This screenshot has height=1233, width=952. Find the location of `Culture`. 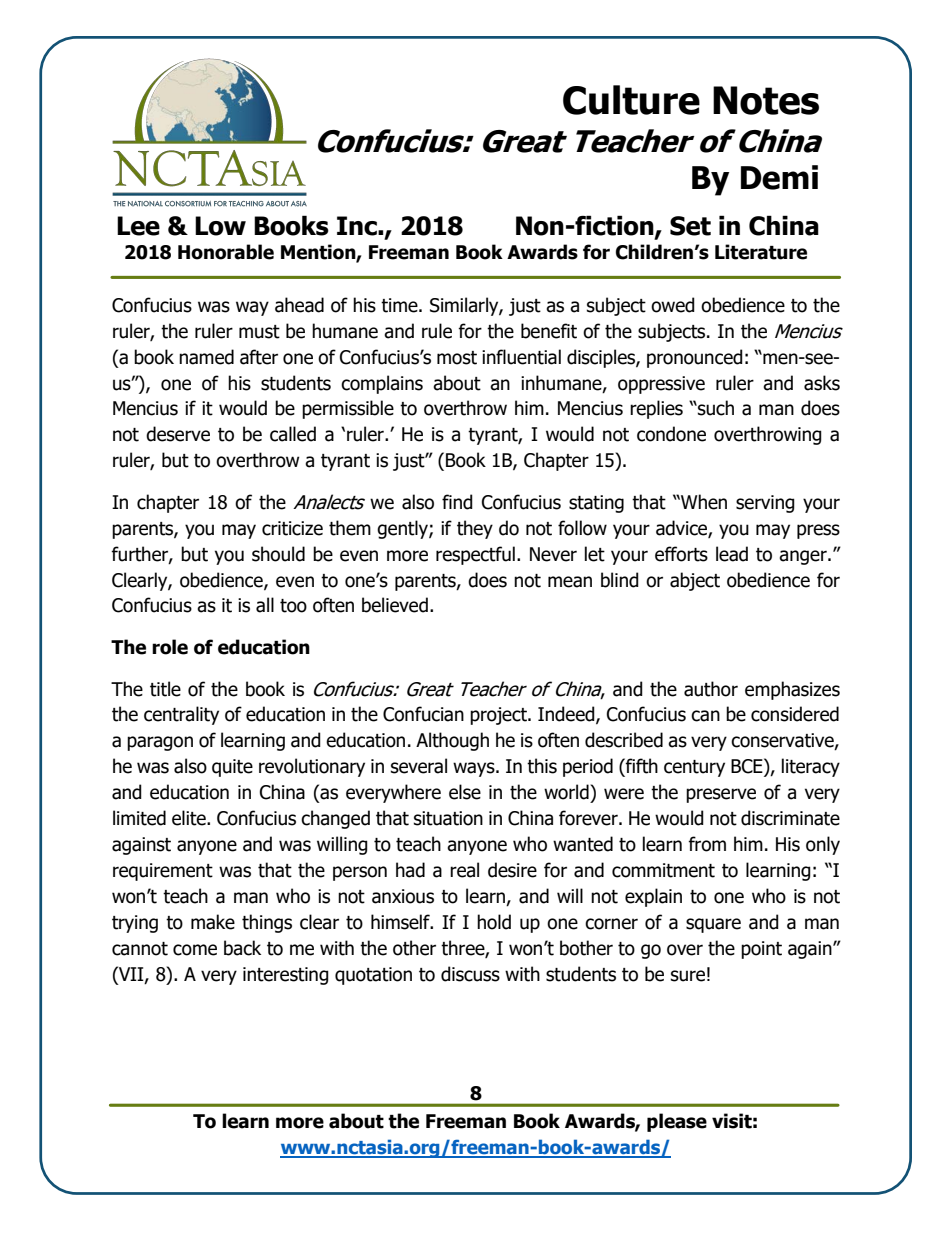

Culture is located at coordinates (631, 100).
